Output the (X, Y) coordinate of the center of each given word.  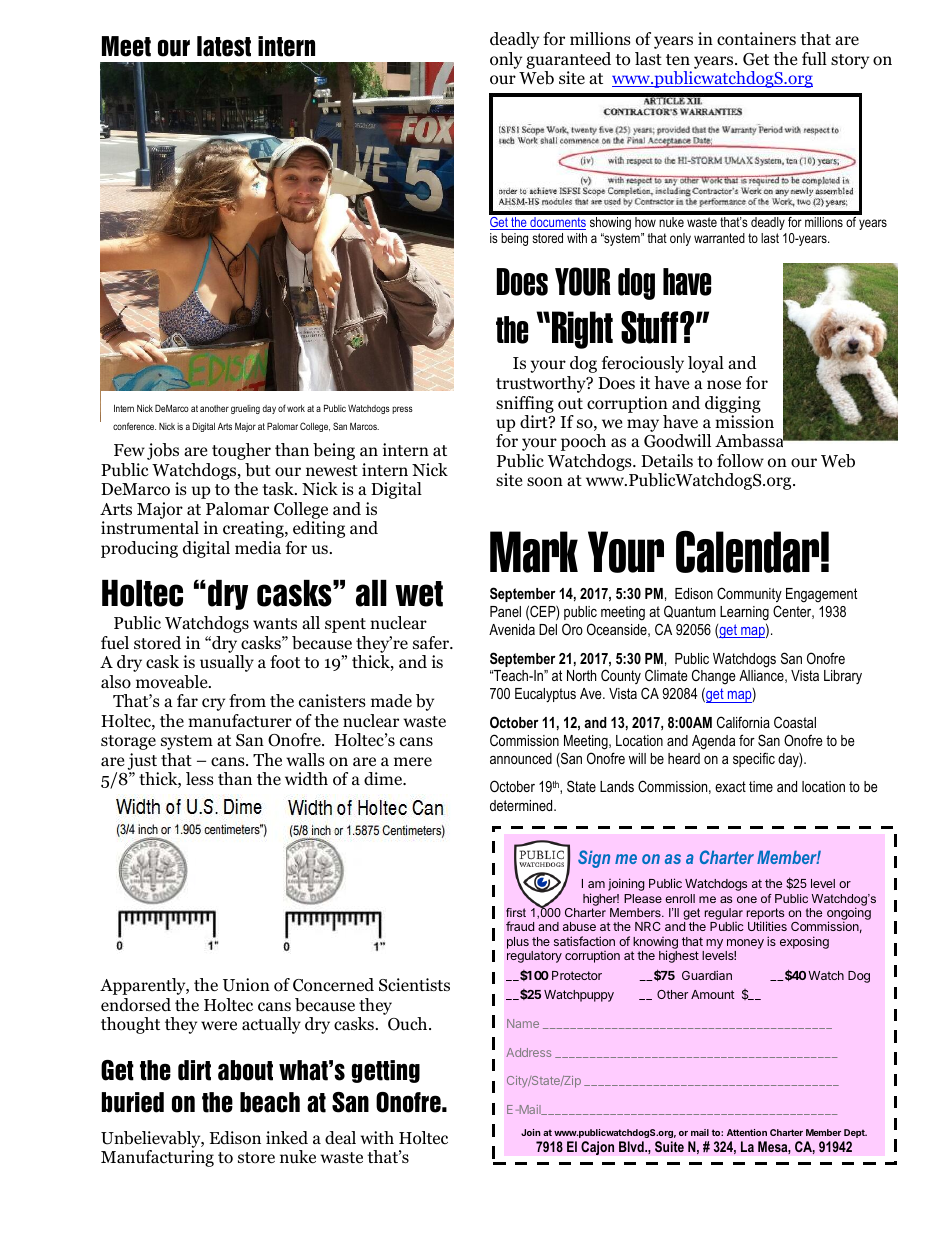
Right (582, 330)
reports (765, 915)
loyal (706, 364)
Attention (747, 1132)
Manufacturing (157, 1158)
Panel (505, 611)
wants (275, 623)
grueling (245, 409)
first (516, 912)
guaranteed (568, 60)
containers (756, 39)
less (200, 778)
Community (749, 595)
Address (528, 1052)
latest (224, 46)
